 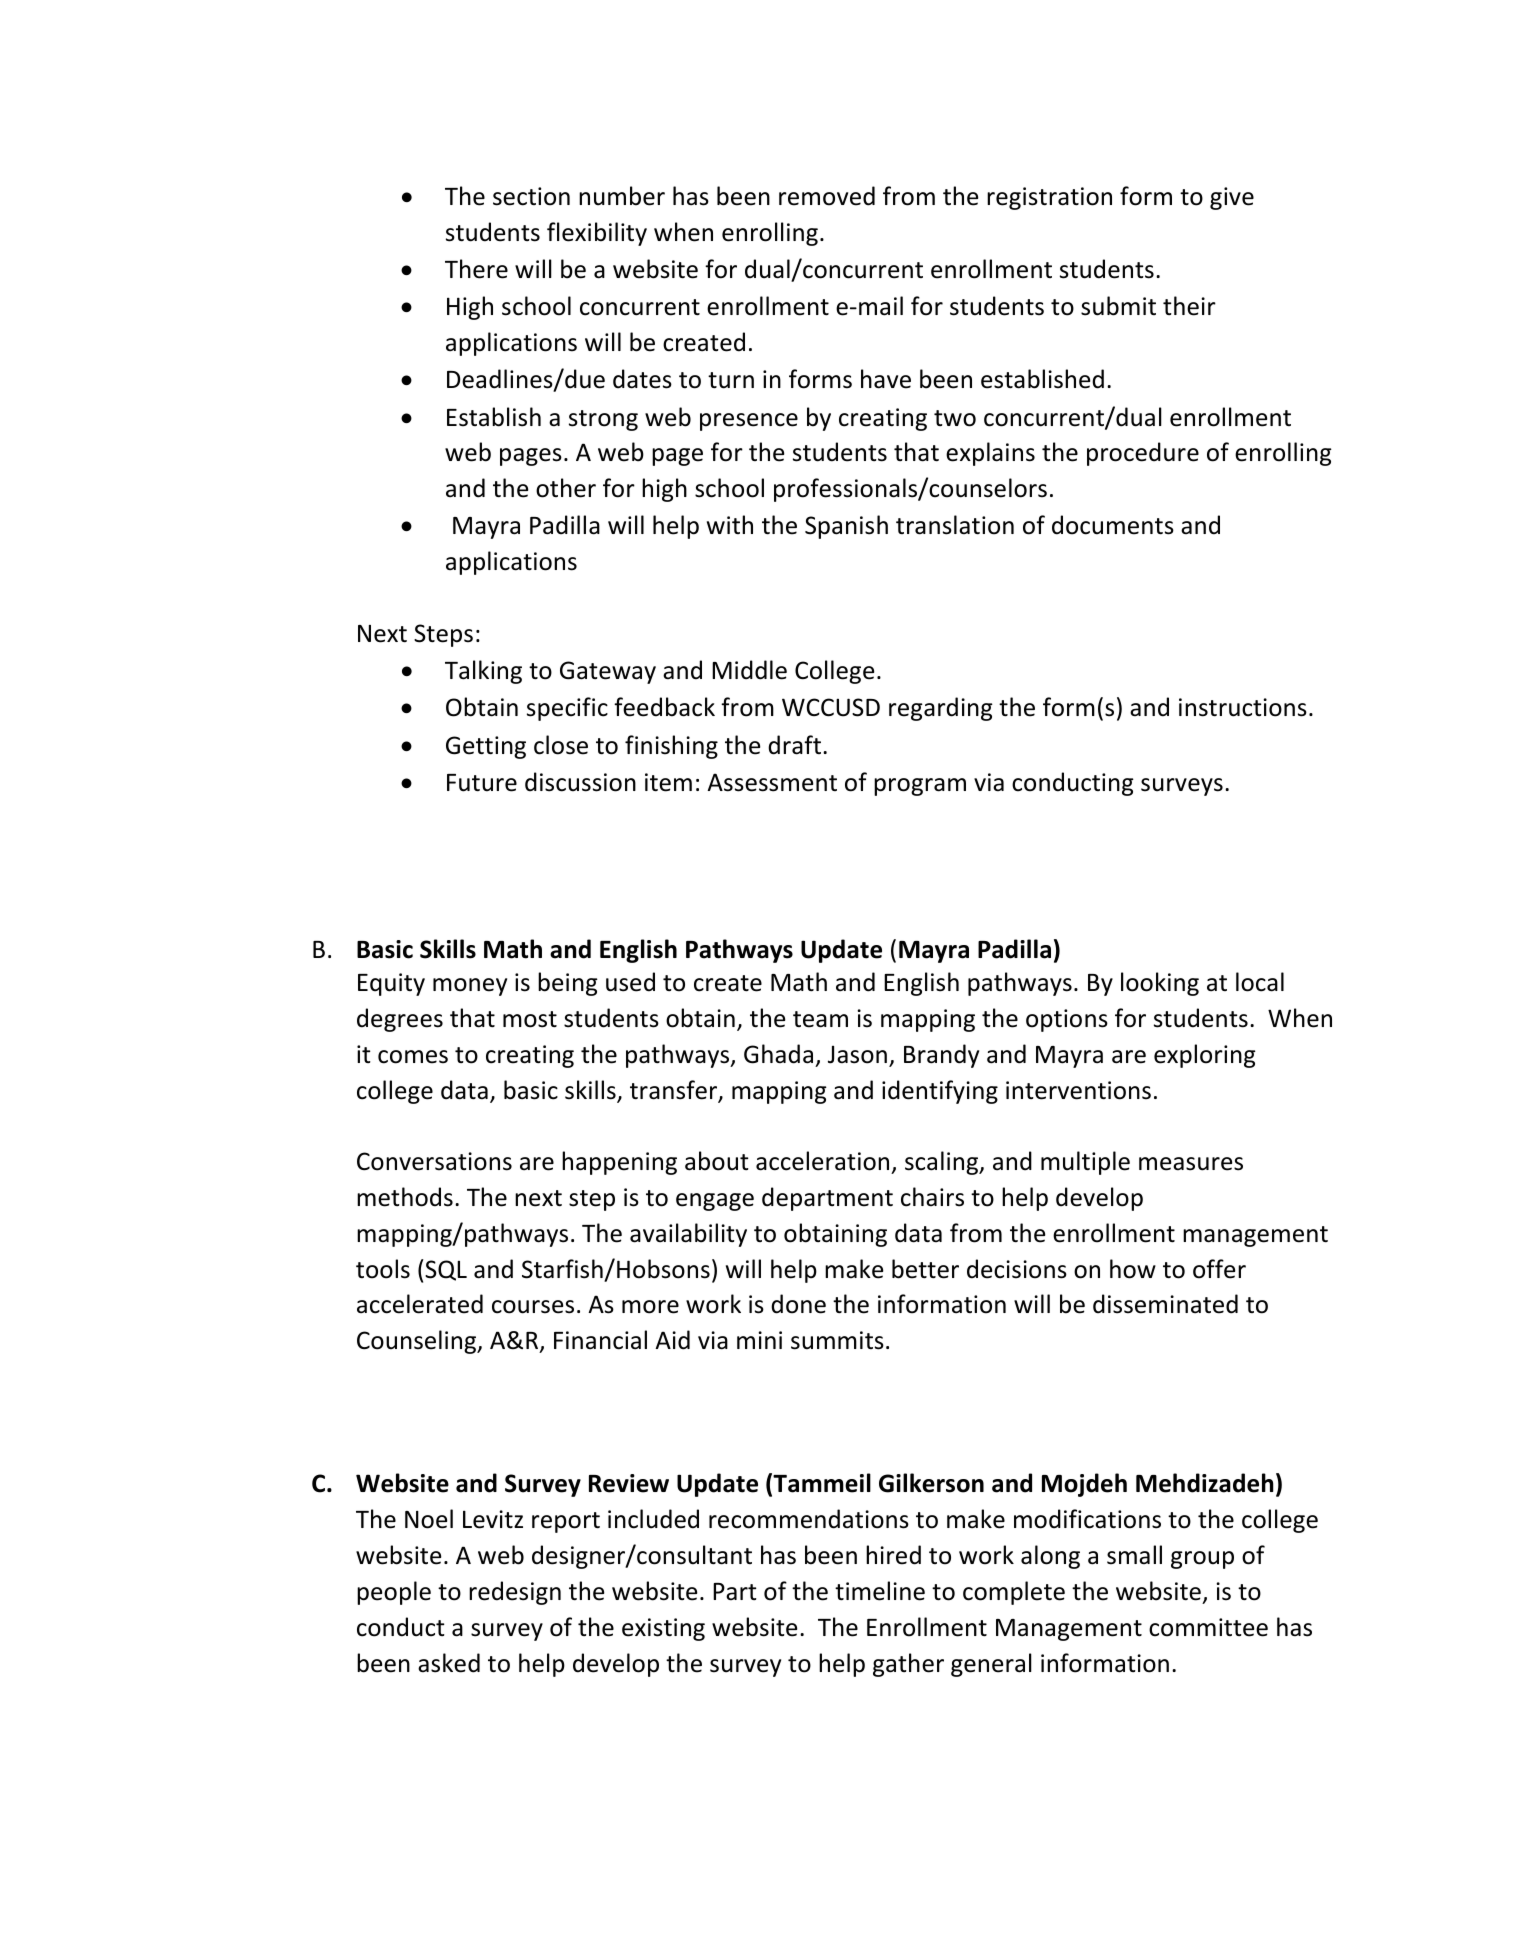 I want to click on their, so click(x=1189, y=306).
